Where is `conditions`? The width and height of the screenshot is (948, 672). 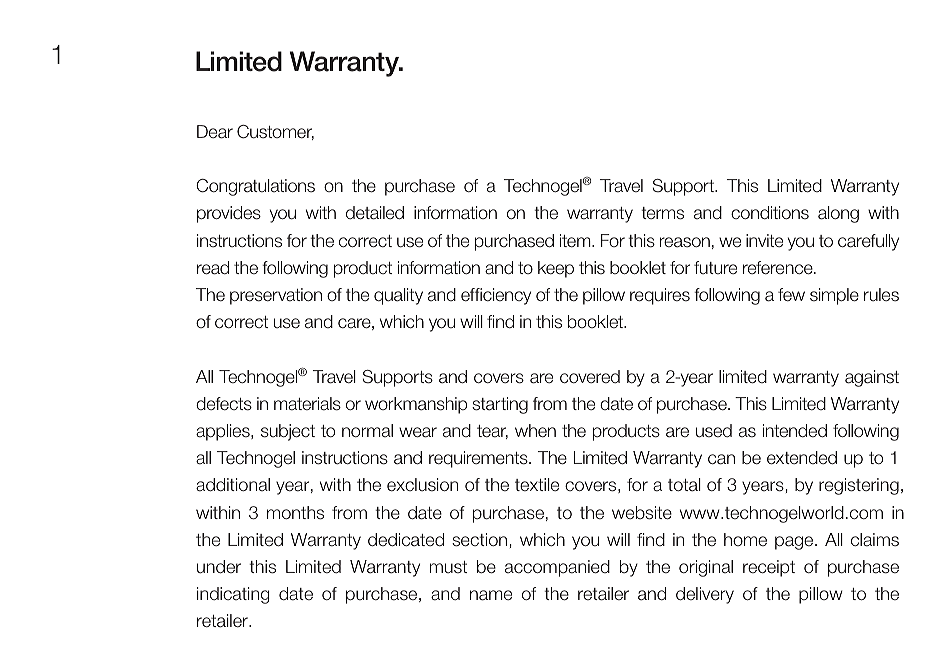
conditions is located at coordinates (770, 212).
